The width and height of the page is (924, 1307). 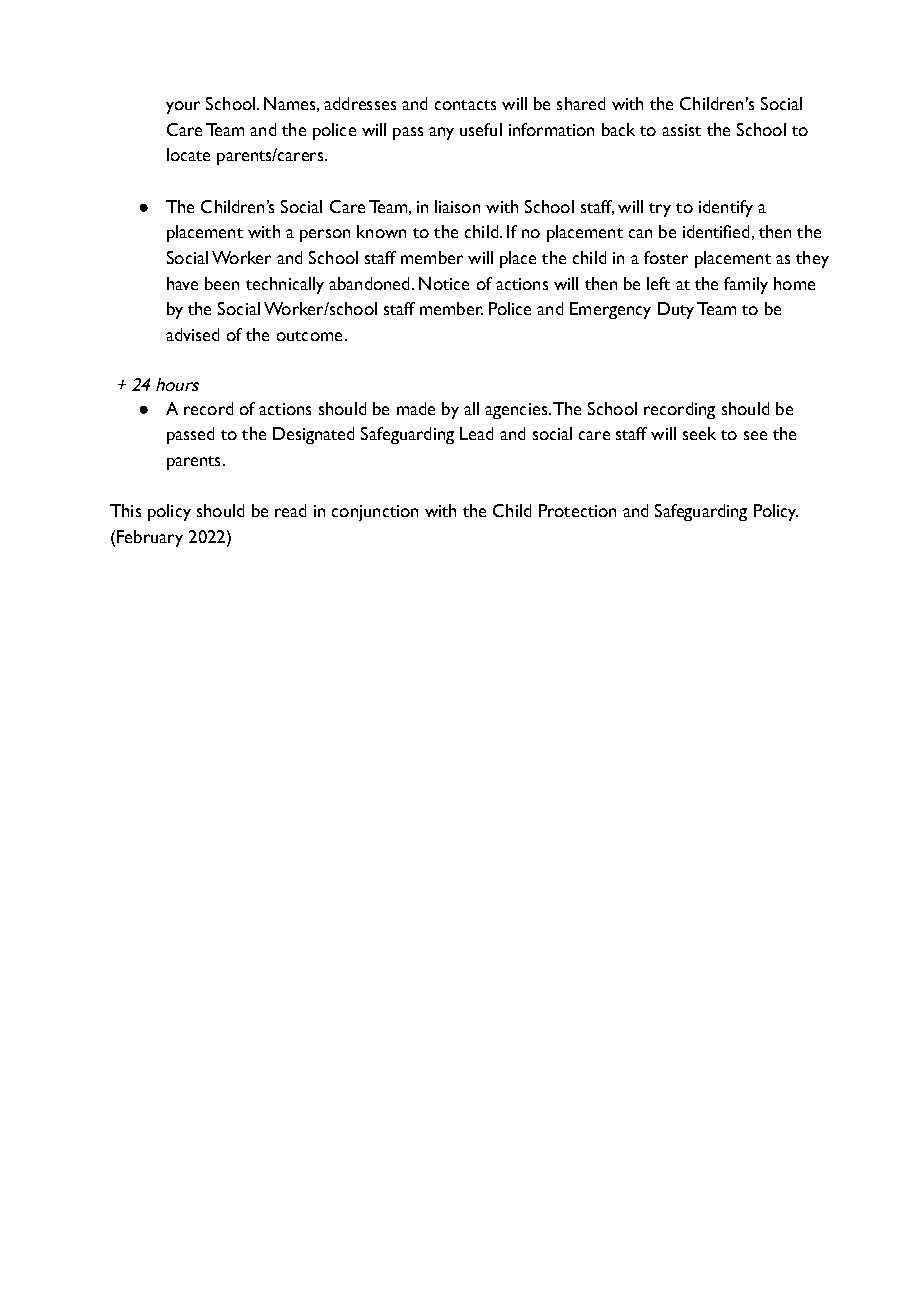 What do you see at coordinates (183, 107) in the page?
I see `your` at bounding box center [183, 107].
